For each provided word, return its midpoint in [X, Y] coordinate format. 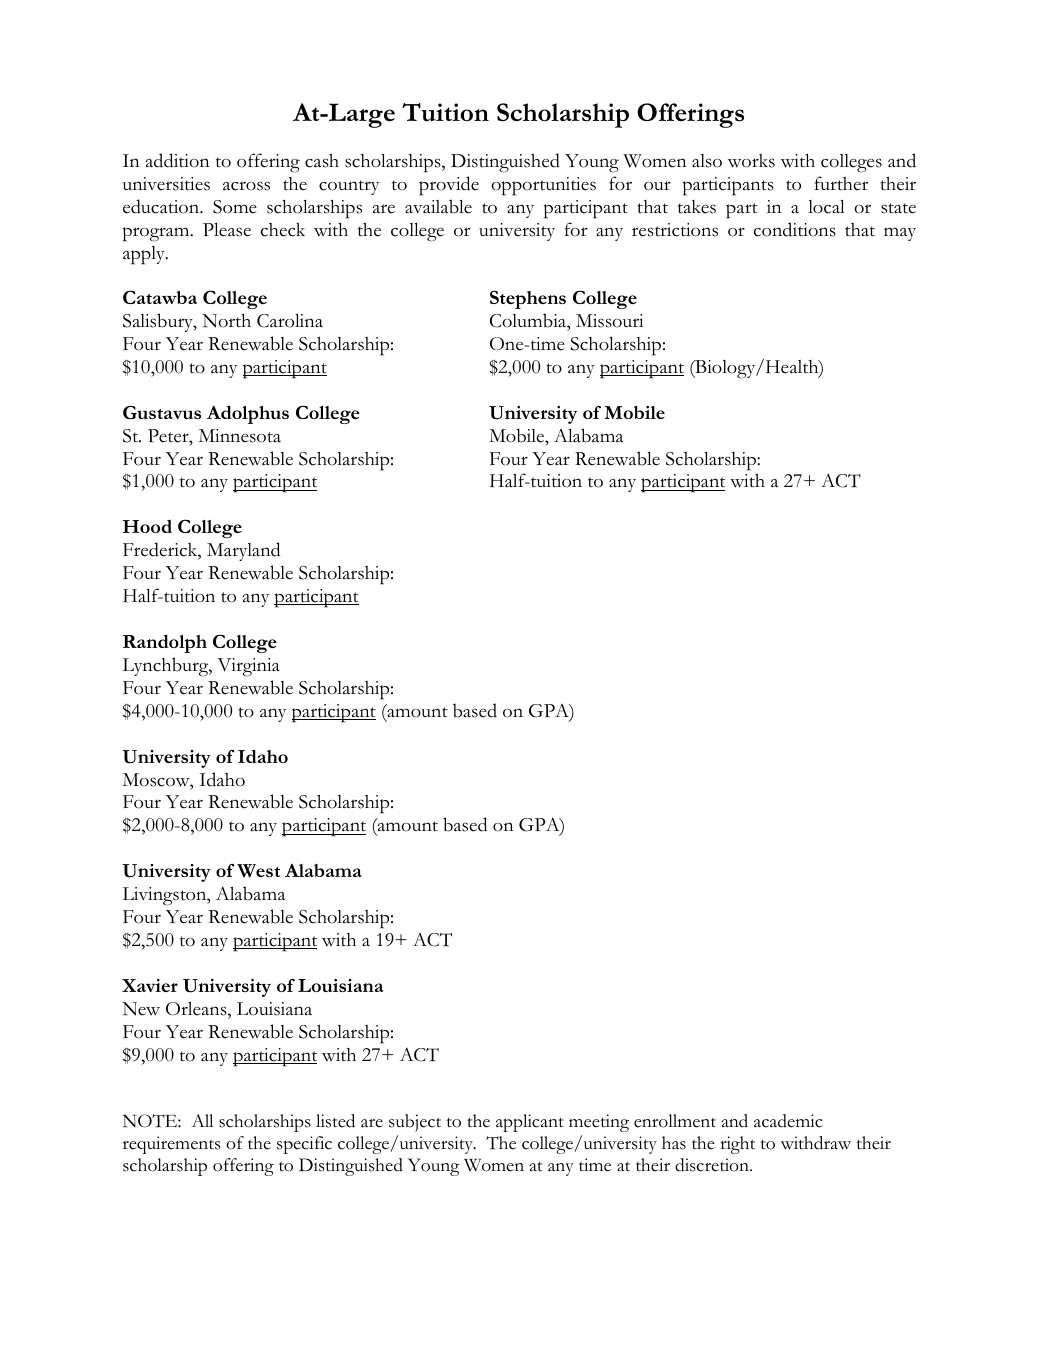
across [246, 186]
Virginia [248, 667]
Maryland [243, 551]
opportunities [543, 186]
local [826, 207]
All [202, 1120]
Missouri [609, 321]
